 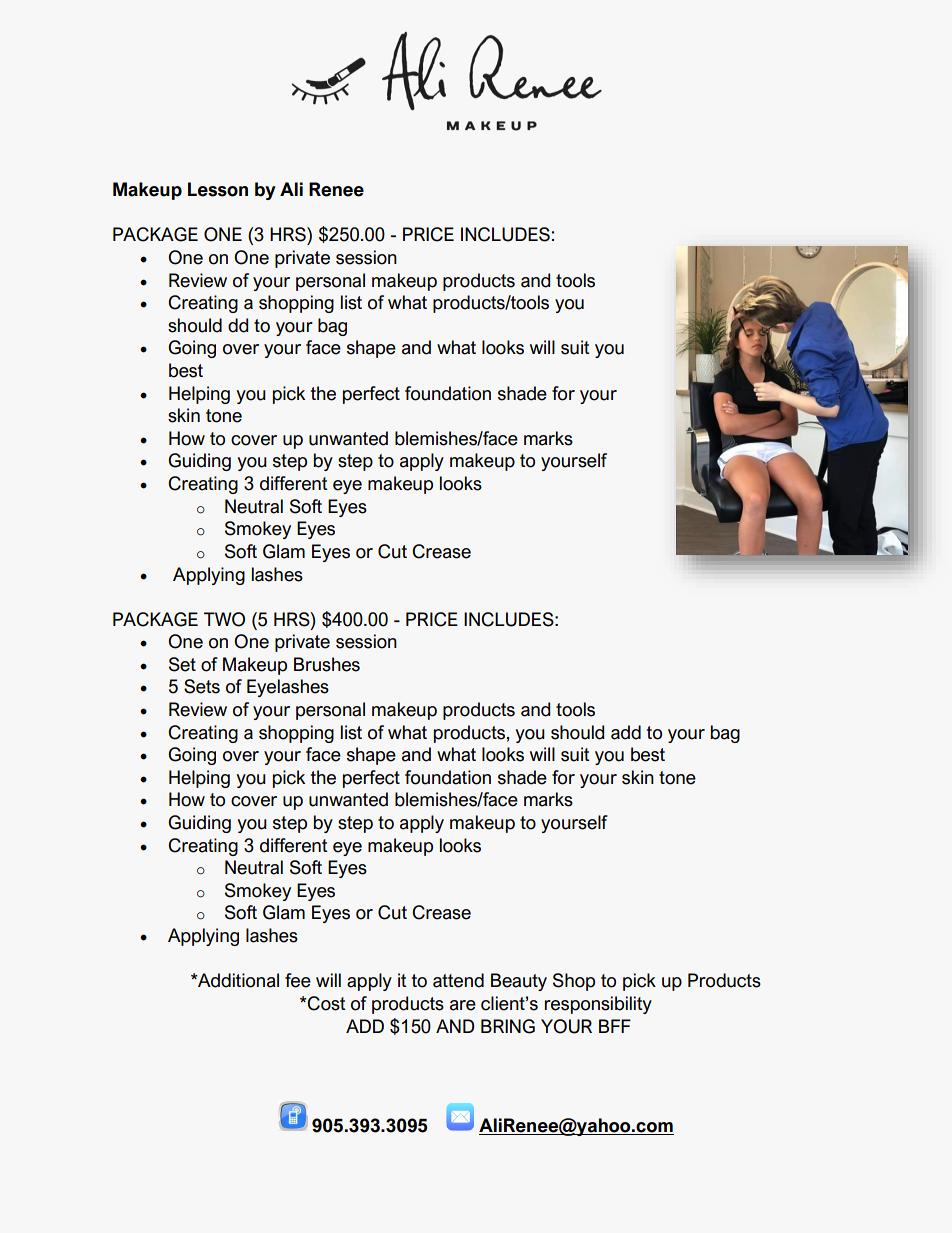 What do you see at coordinates (224, 619) in the screenshot?
I see `TWO` at bounding box center [224, 619].
